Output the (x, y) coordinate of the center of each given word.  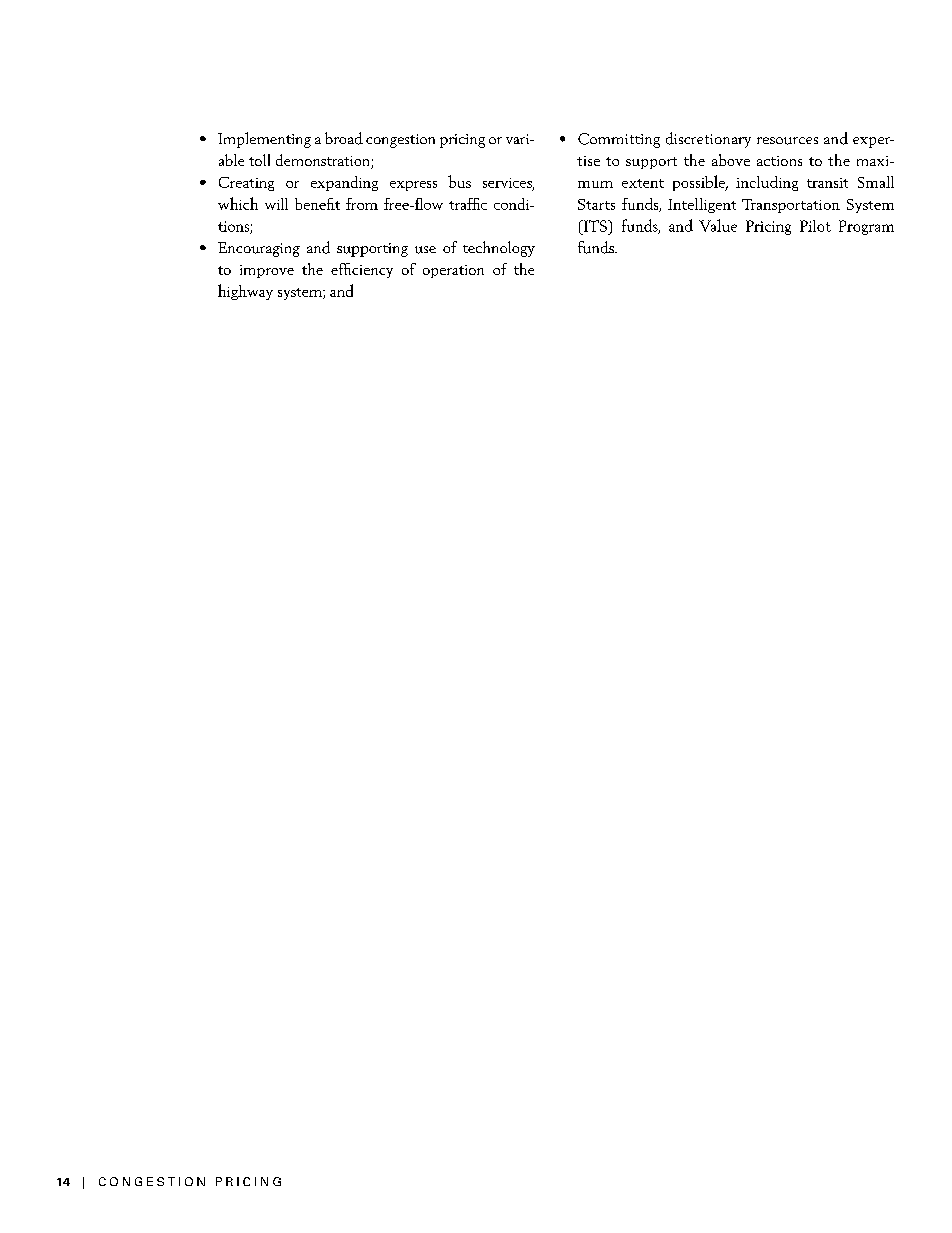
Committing (619, 140)
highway (245, 292)
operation (453, 271)
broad (344, 138)
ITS (595, 226)
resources (787, 141)
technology (499, 249)
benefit (317, 204)
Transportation (791, 206)
